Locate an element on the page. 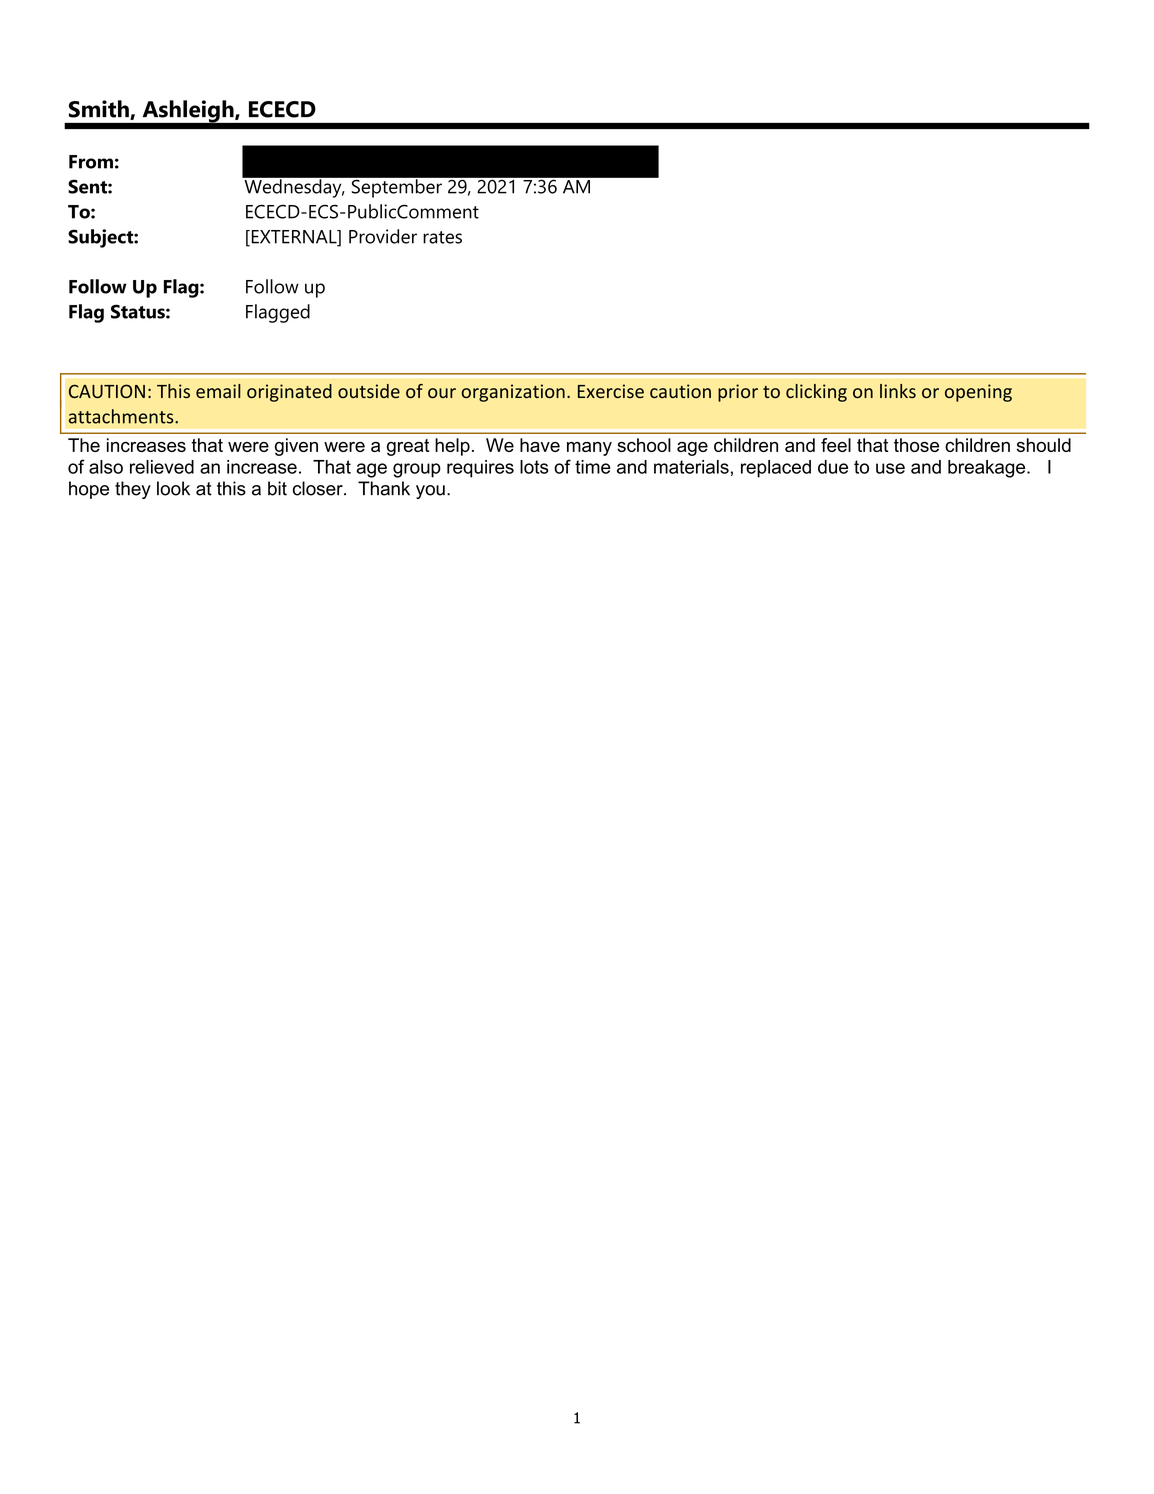 The image size is (1154, 1494). Provider is located at coordinates (383, 236).
